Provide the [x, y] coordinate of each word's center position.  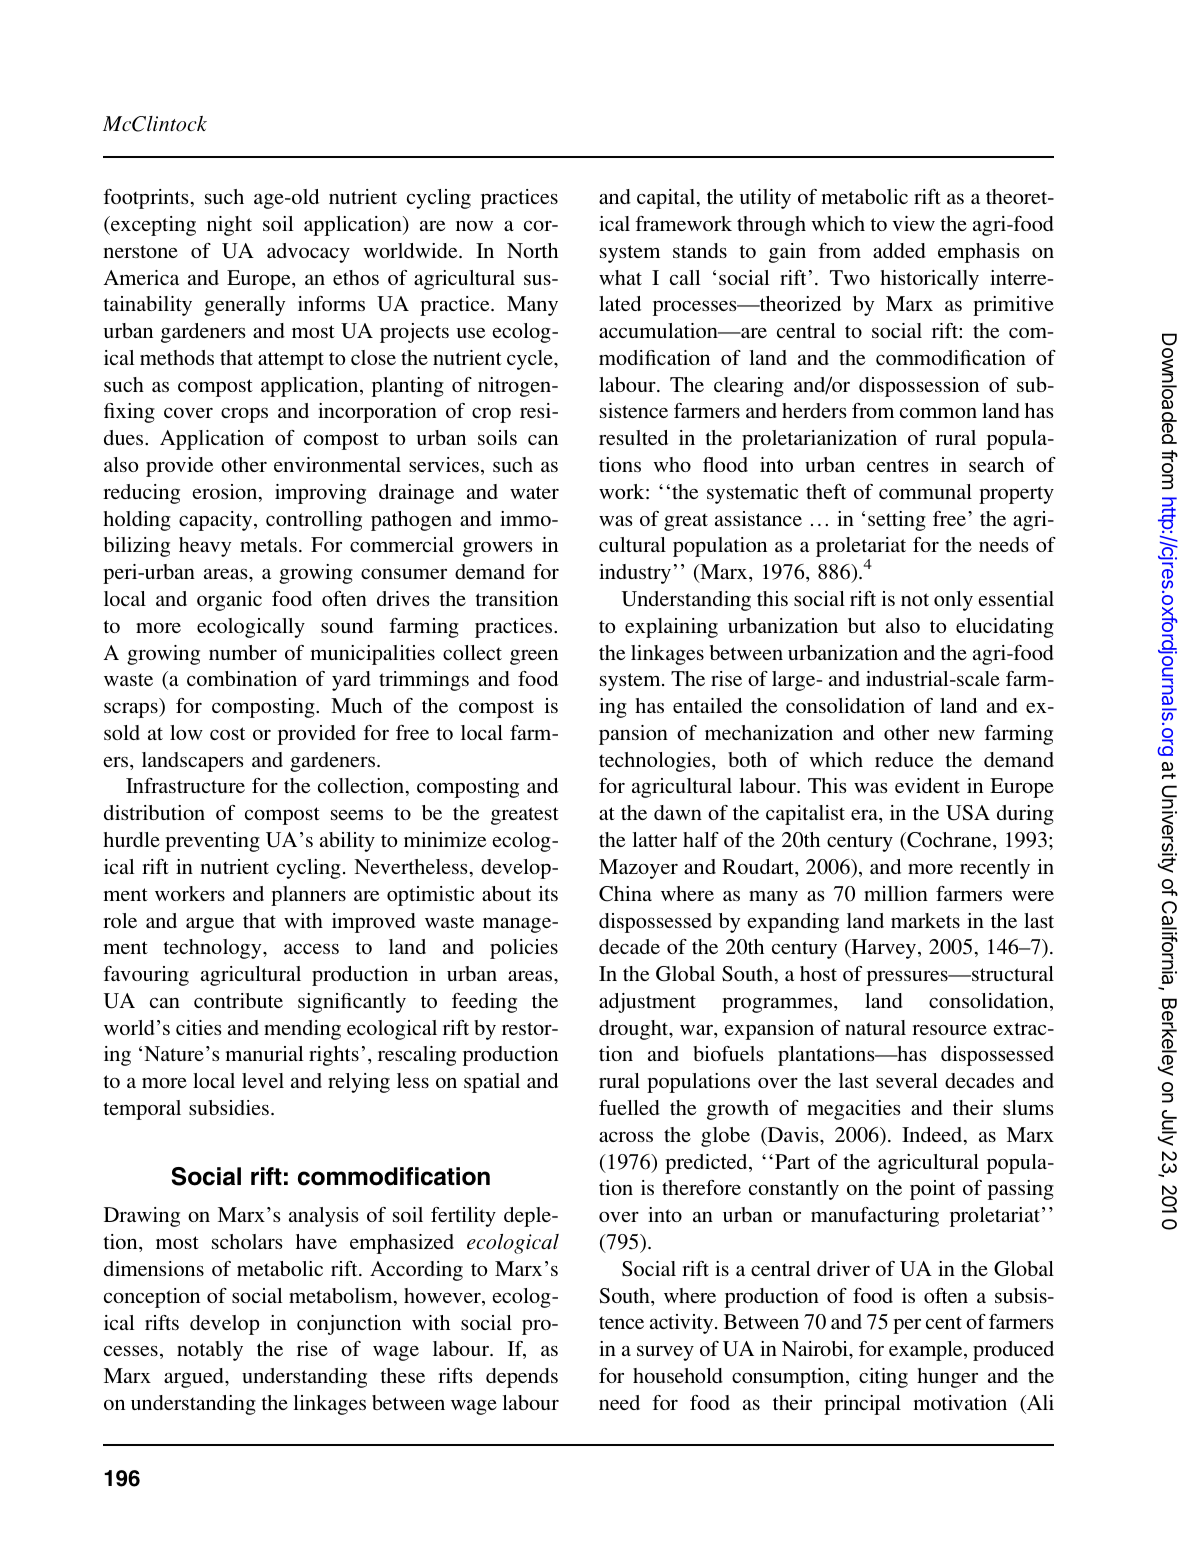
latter [654, 839]
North [532, 250]
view [913, 223]
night [229, 226]
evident [927, 785]
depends [522, 1378]
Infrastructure [185, 785]
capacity [217, 521]
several [907, 1080]
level [263, 1080]
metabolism [342, 1297]
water [534, 492]
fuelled [629, 1107]
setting [897, 521]
